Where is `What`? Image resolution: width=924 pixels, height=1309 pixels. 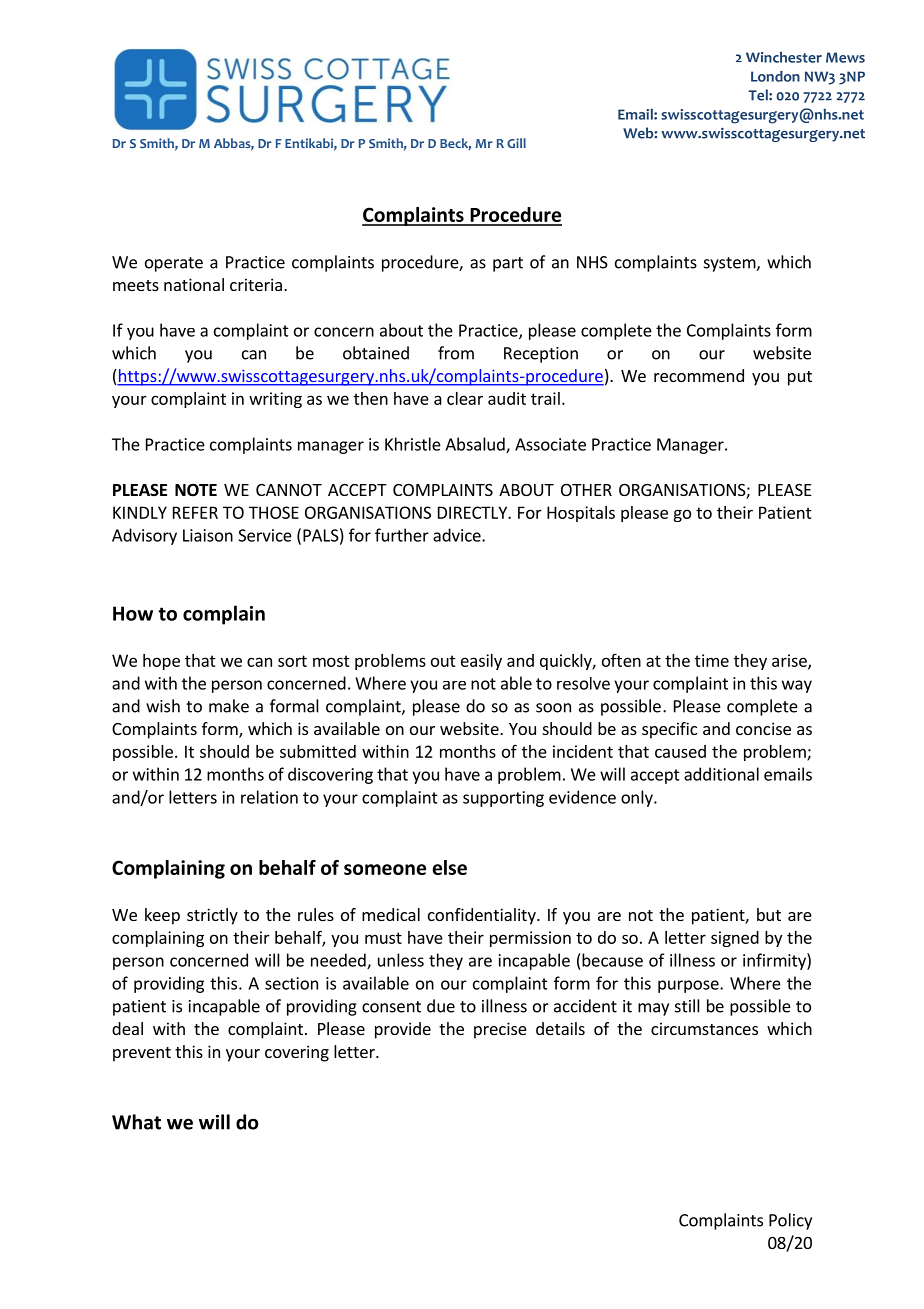 What is located at coordinates (136, 1122).
